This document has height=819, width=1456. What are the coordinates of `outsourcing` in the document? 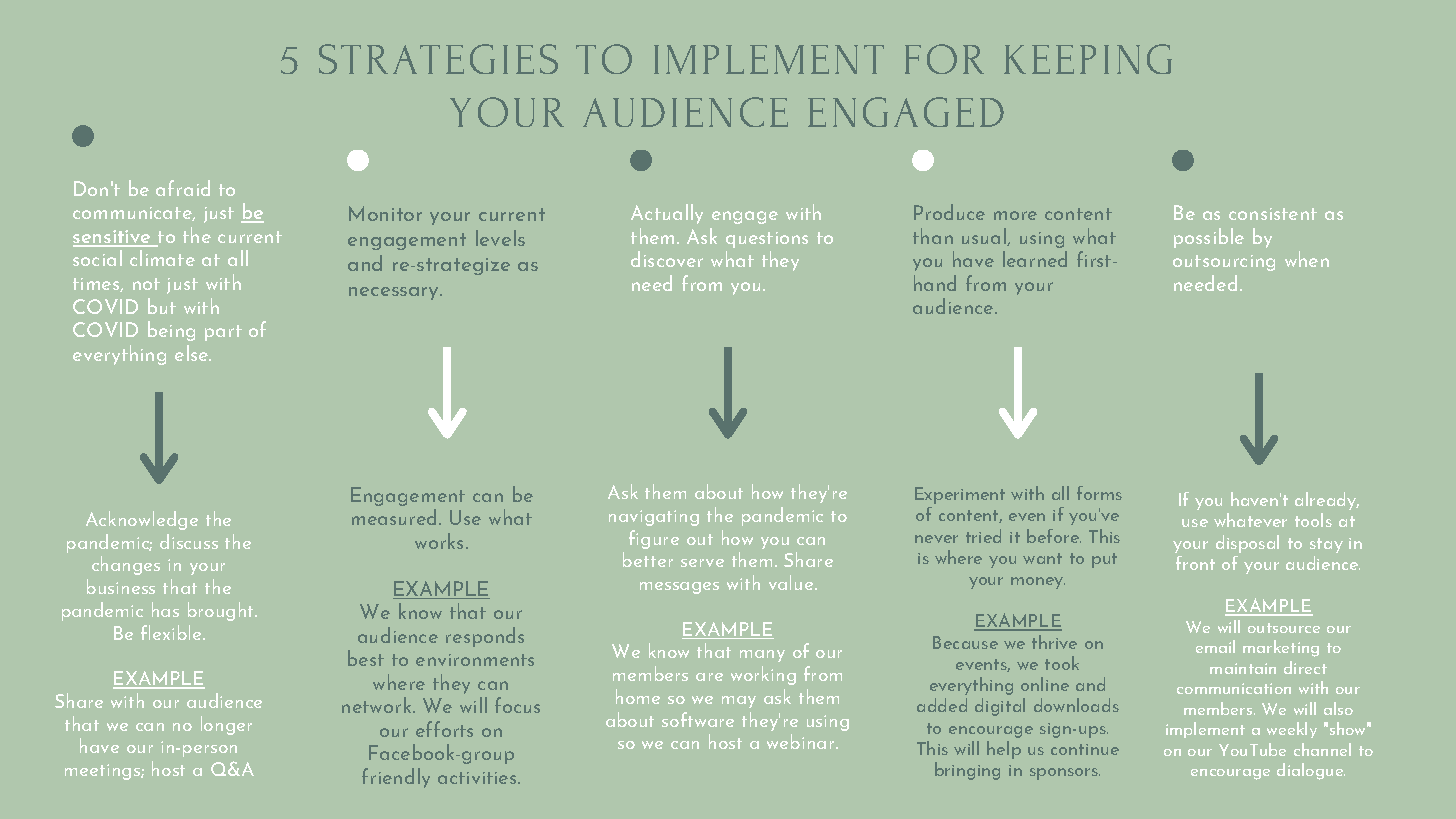 It's located at (1224, 263).
